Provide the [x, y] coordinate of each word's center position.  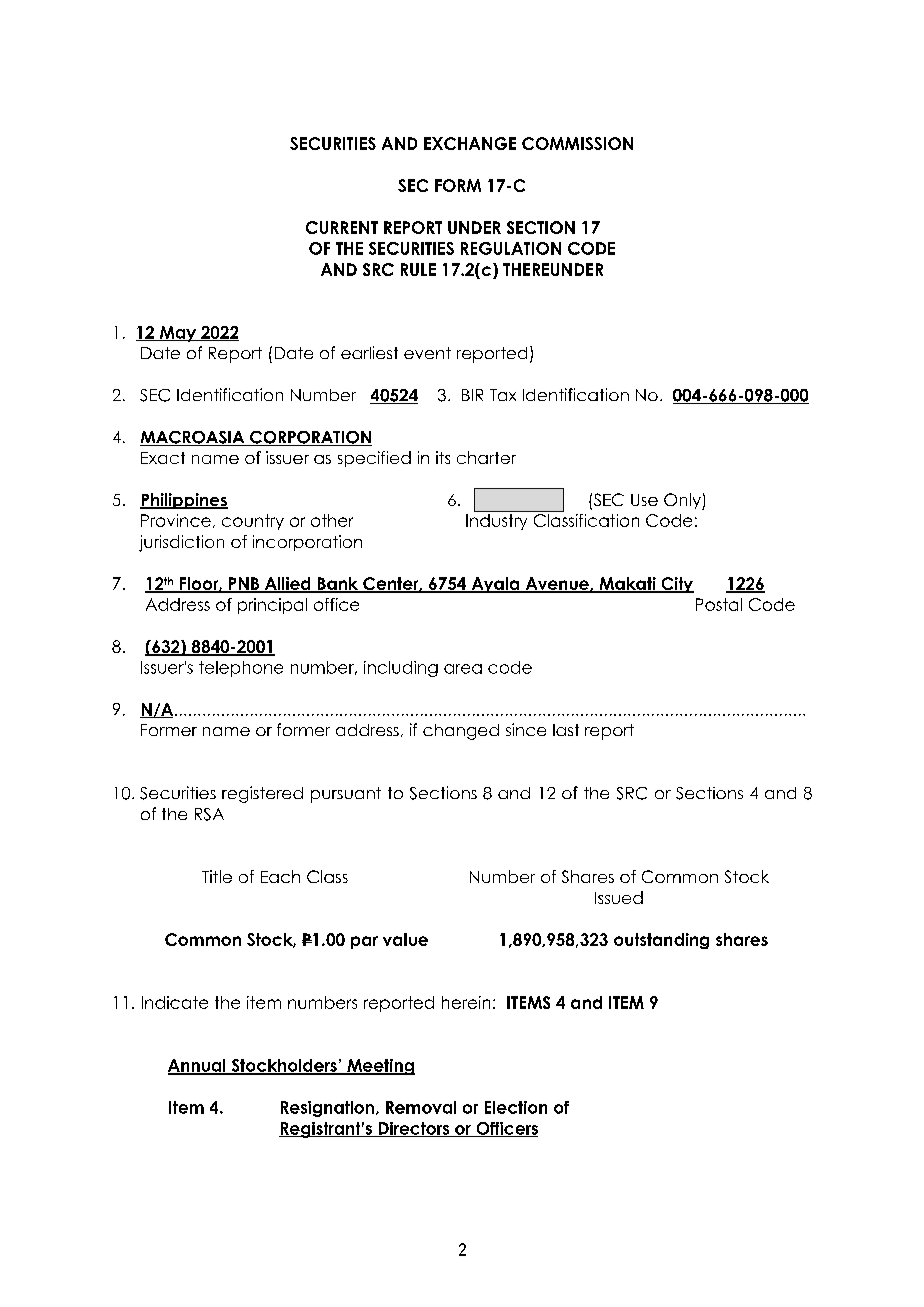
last [566, 730]
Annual [198, 1066]
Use [644, 500]
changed [461, 732]
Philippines [184, 501]
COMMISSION [577, 143]
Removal [421, 1107]
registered [262, 794]
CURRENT [342, 227]
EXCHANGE [470, 143]
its [443, 457]
